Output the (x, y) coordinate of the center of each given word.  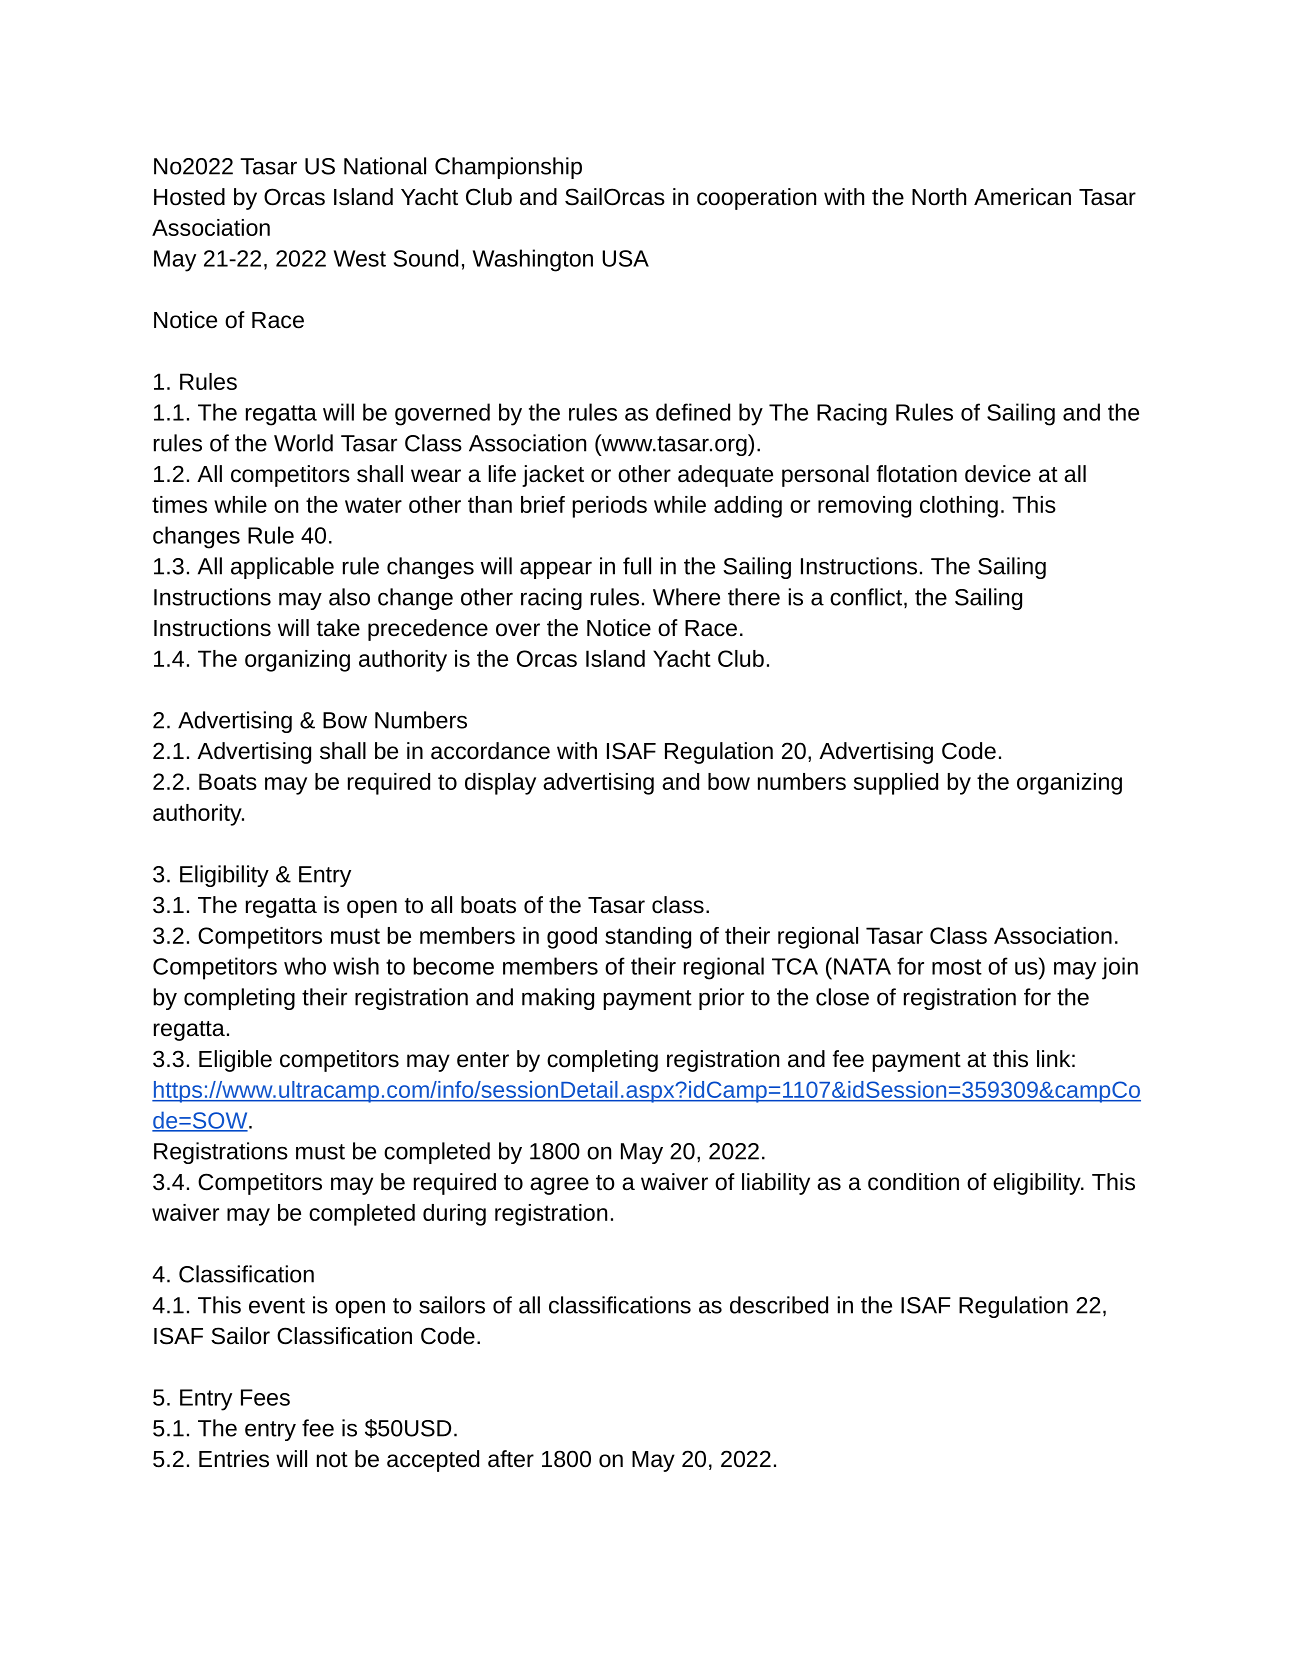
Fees (265, 1397)
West (360, 258)
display (500, 784)
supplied (896, 784)
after (511, 1459)
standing (648, 938)
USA (625, 258)
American (1022, 197)
